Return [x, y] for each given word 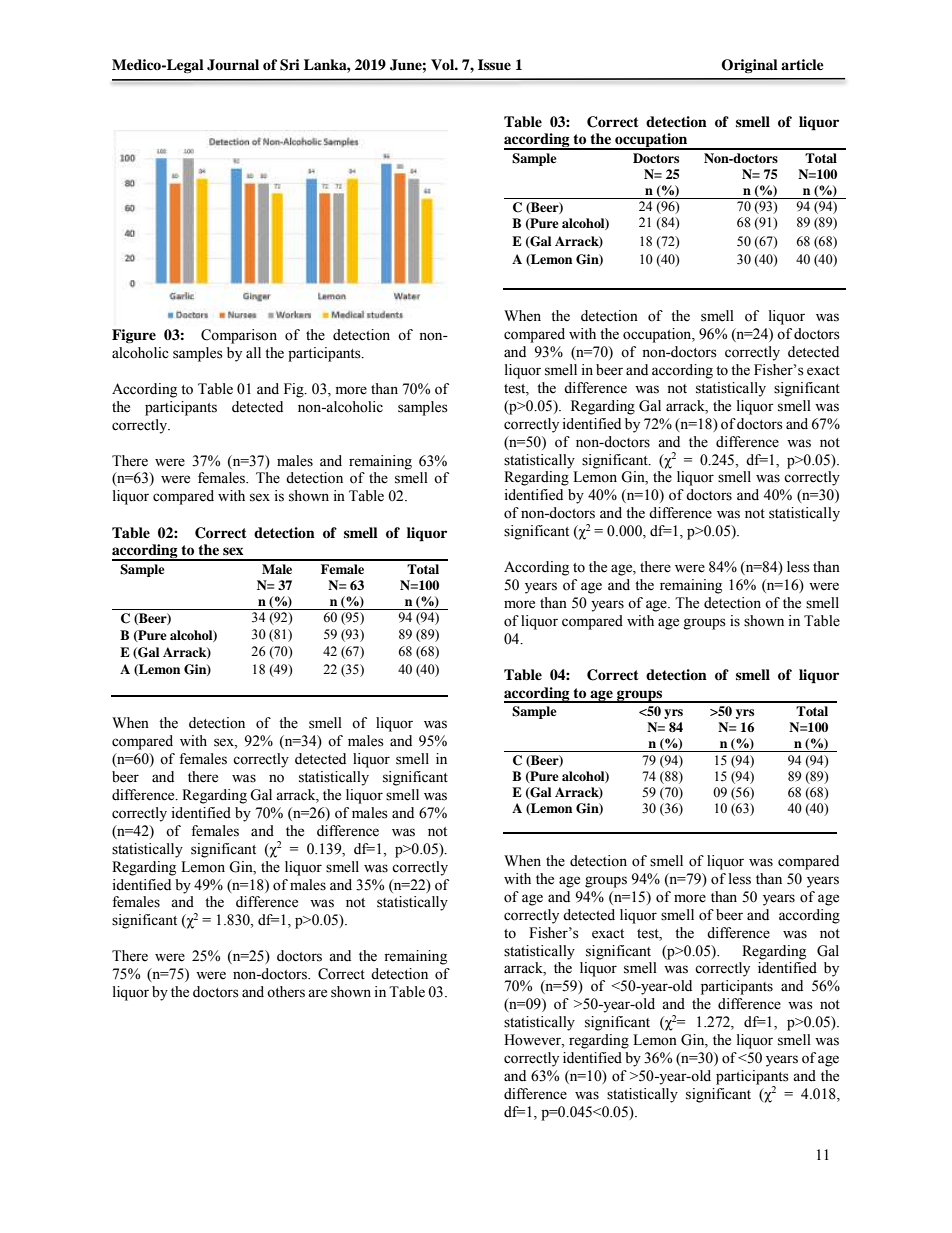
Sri [290, 65]
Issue [494, 65]
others [286, 992]
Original [749, 66]
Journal [233, 65]
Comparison [239, 336]
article [802, 64]
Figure [134, 336]
